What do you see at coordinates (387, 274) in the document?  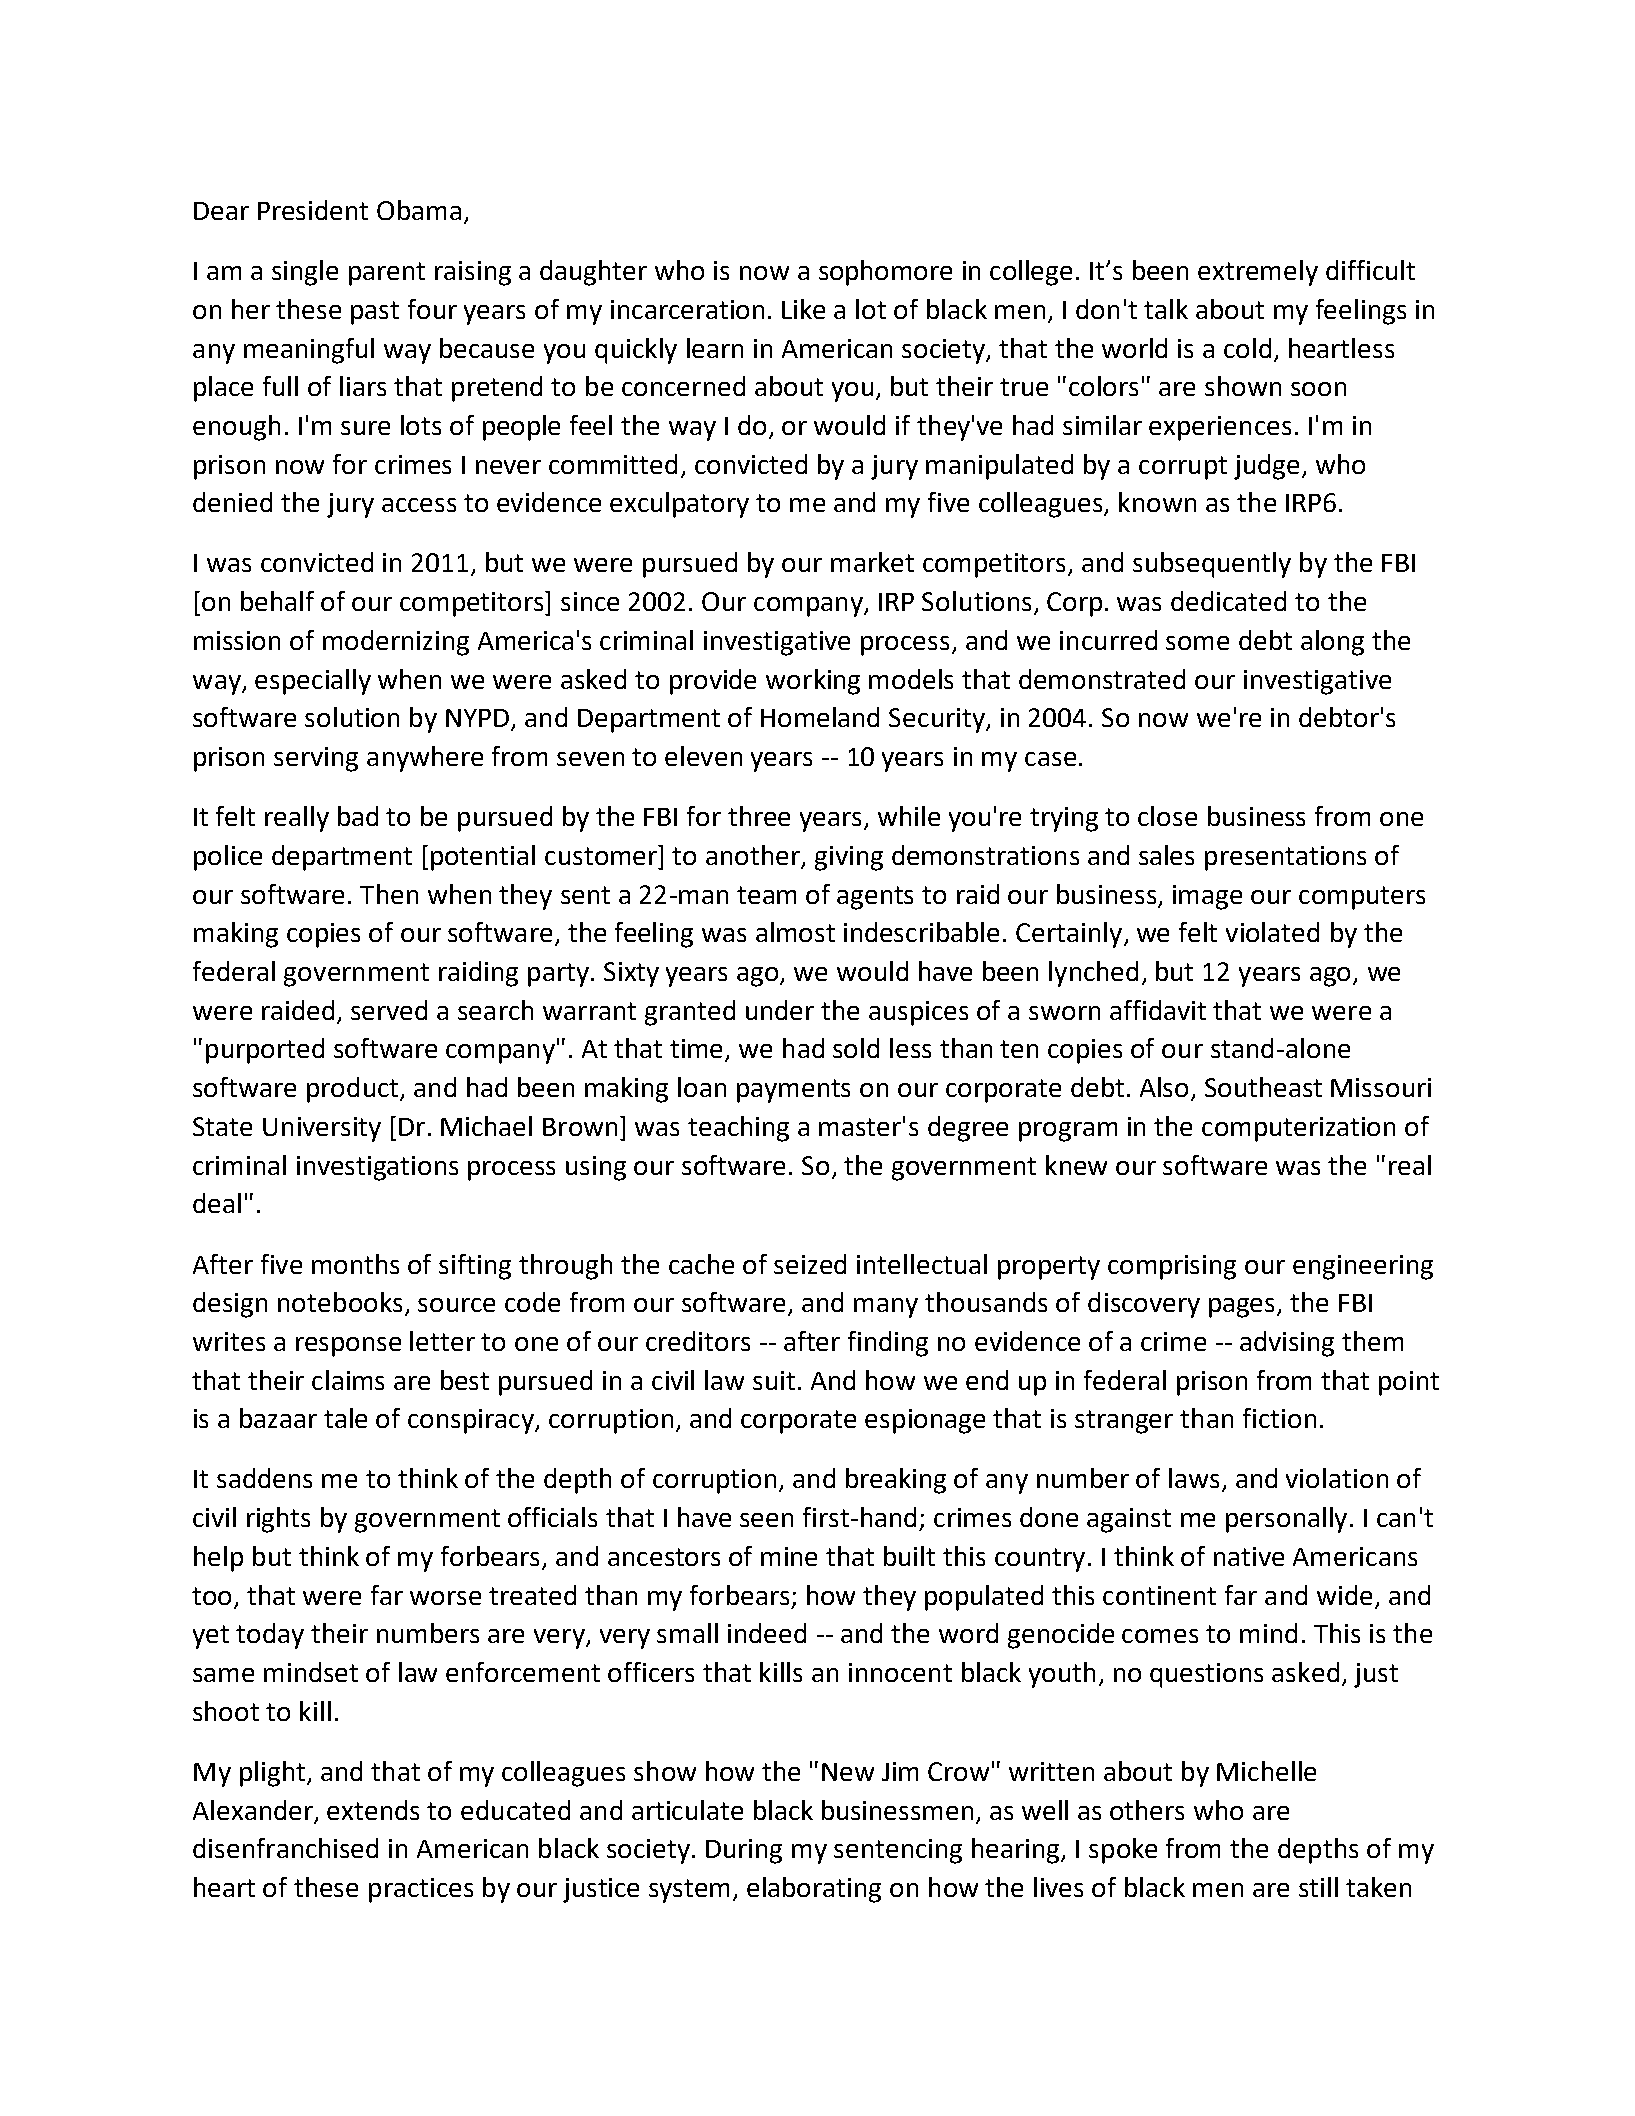 I see `parent` at bounding box center [387, 274].
